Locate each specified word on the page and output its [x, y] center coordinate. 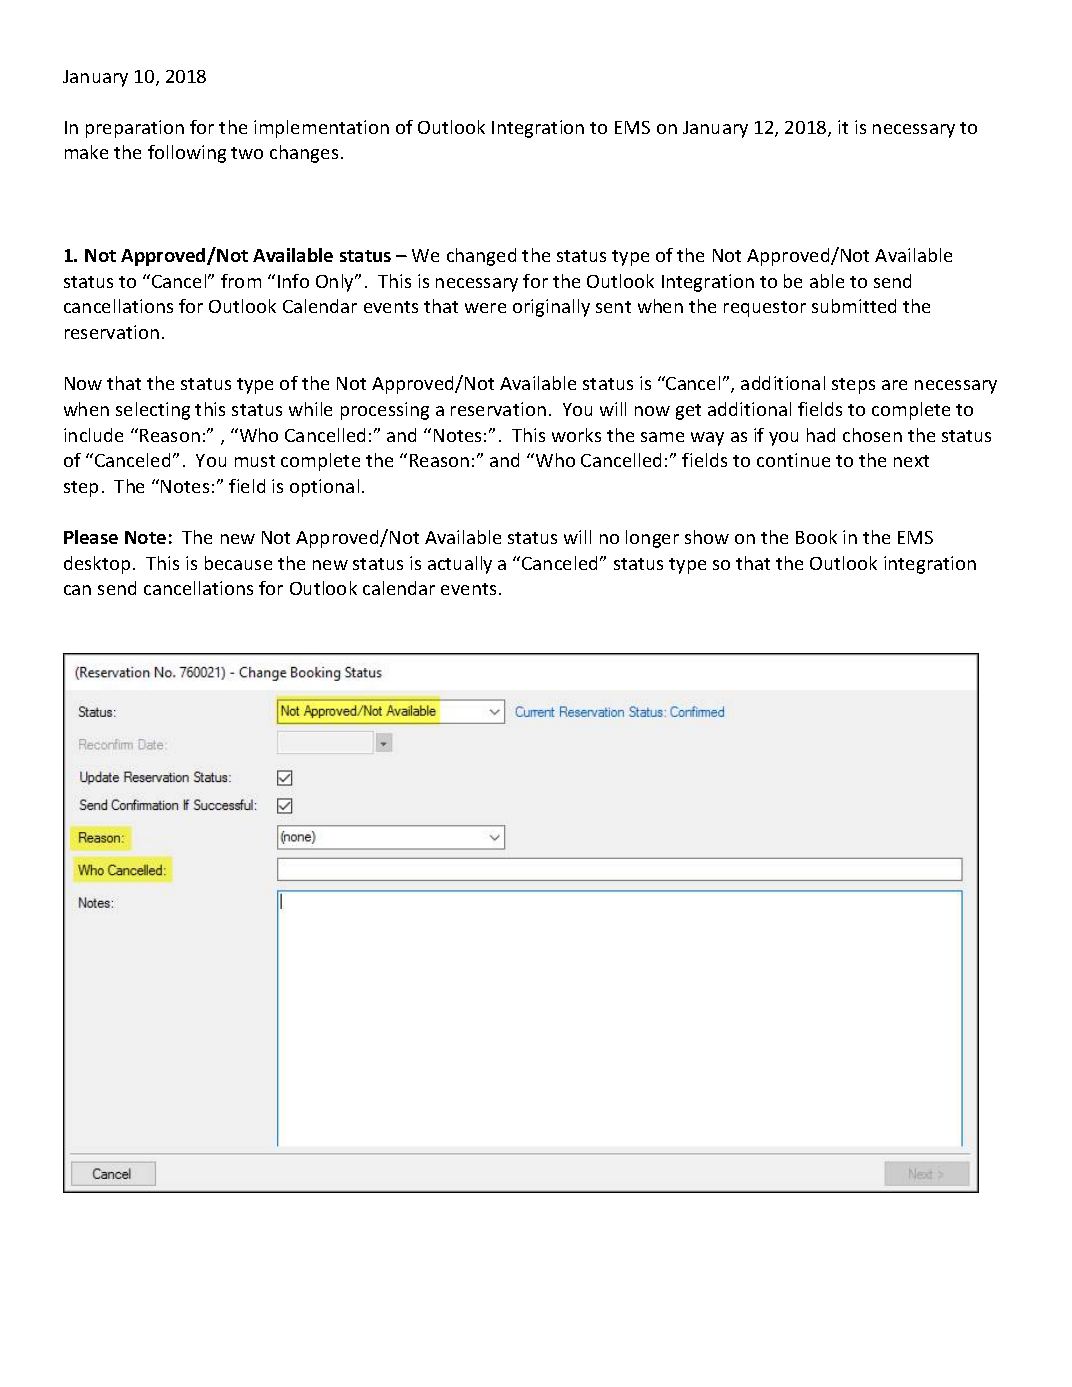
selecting [153, 411]
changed [481, 257]
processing [385, 411]
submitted [854, 306]
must [255, 461]
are [894, 385]
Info [293, 281]
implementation [321, 129]
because [238, 563]
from [241, 281]
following [187, 154]
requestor [765, 309]
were [485, 308]
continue [793, 460]
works [576, 435]
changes [304, 154]
